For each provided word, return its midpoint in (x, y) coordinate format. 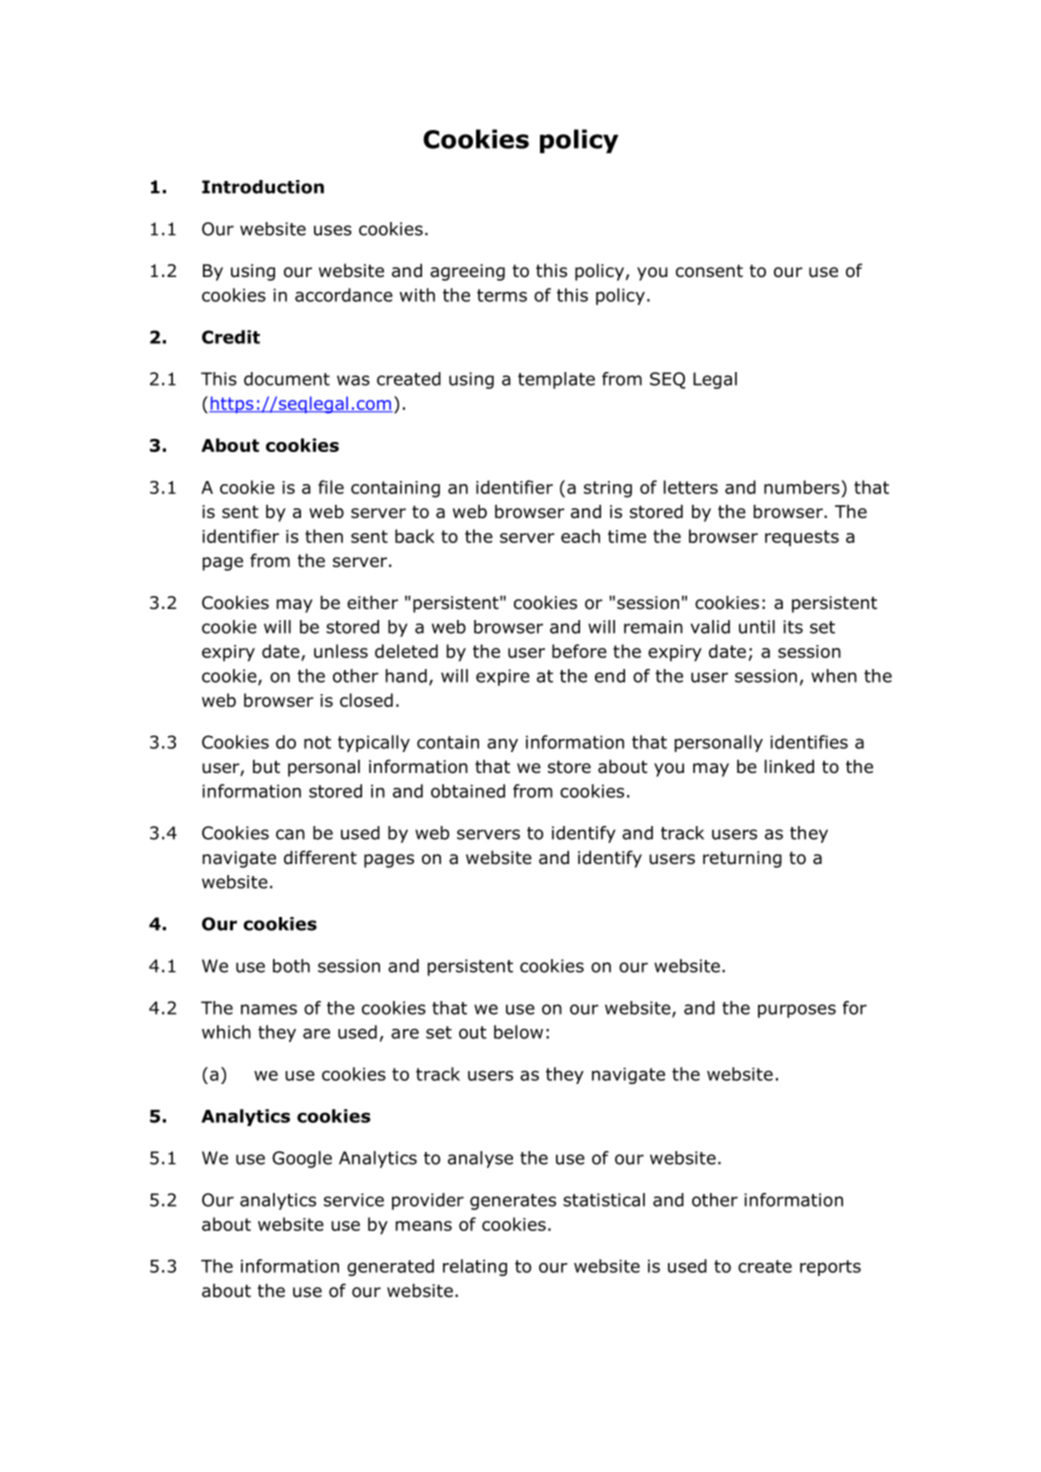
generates (513, 1202)
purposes (797, 1011)
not (317, 742)
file (331, 487)
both (291, 966)
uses (333, 230)
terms (502, 295)
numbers (803, 487)
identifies (809, 742)
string (608, 489)
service (354, 1200)
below (518, 1032)
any (502, 745)
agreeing (467, 272)
